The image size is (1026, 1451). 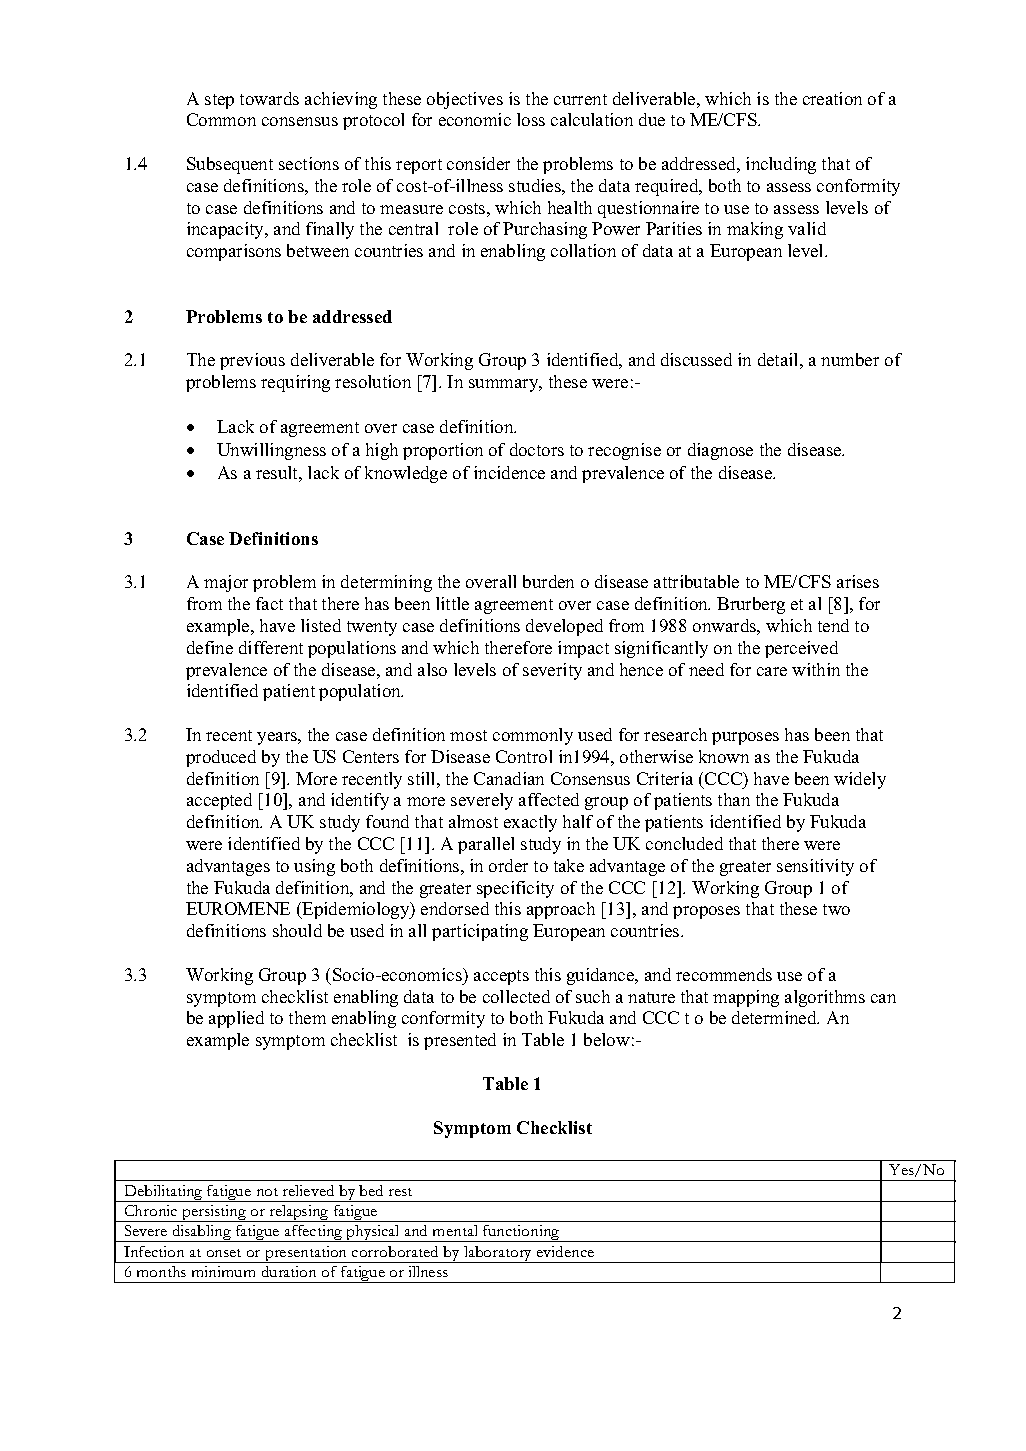 I want to click on than, so click(x=734, y=799).
